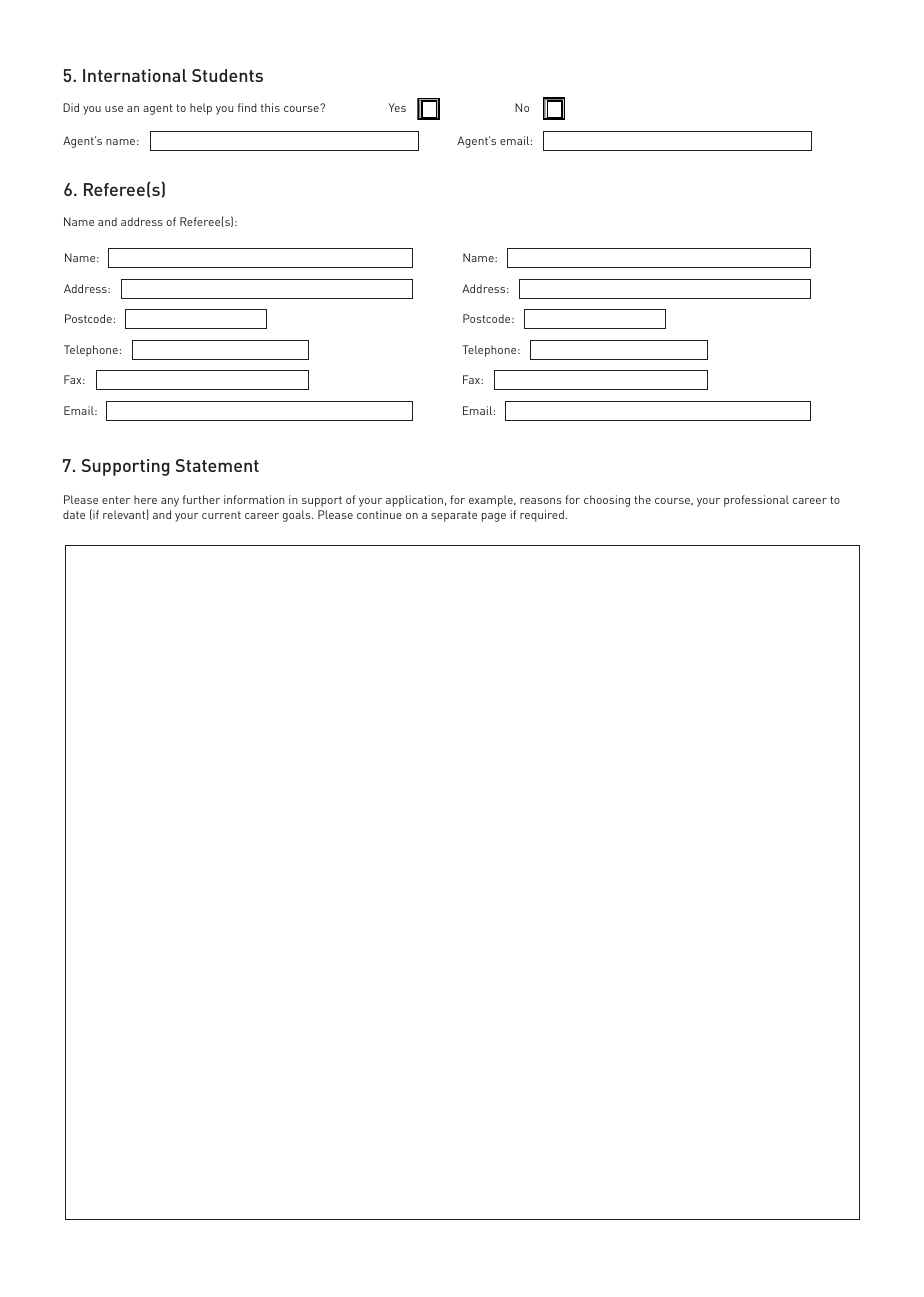 The width and height of the screenshot is (924, 1297). What do you see at coordinates (397, 107) in the screenshot?
I see `Yes` at bounding box center [397, 107].
